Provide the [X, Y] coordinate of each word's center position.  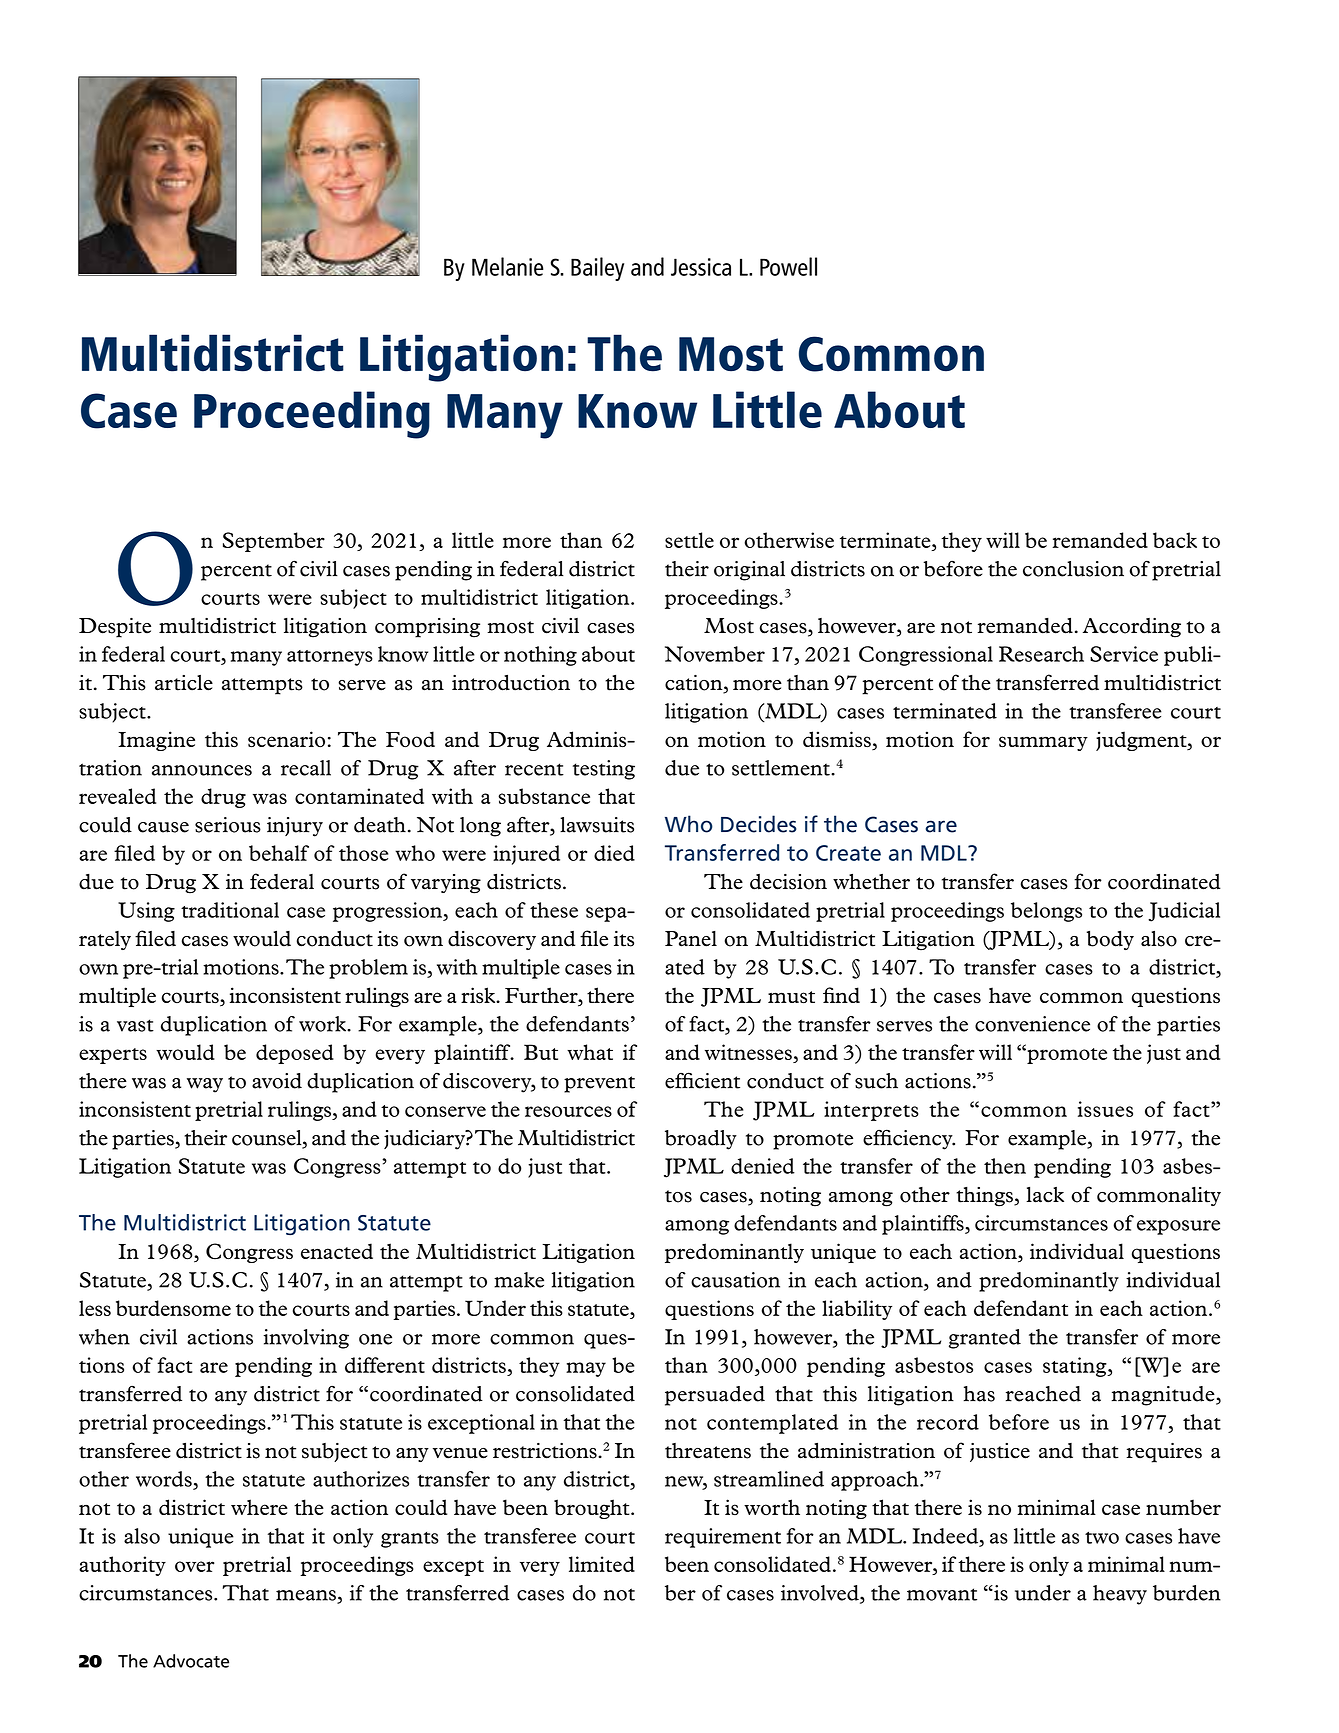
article [184, 683]
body [1110, 940]
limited [602, 1564]
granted [985, 1339]
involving [306, 1339]
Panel [691, 939]
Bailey [597, 269]
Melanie [508, 266]
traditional [230, 910]
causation [735, 1280]
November [715, 654]
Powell [788, 266]
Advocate [191, 1661]
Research [1041, 654]
